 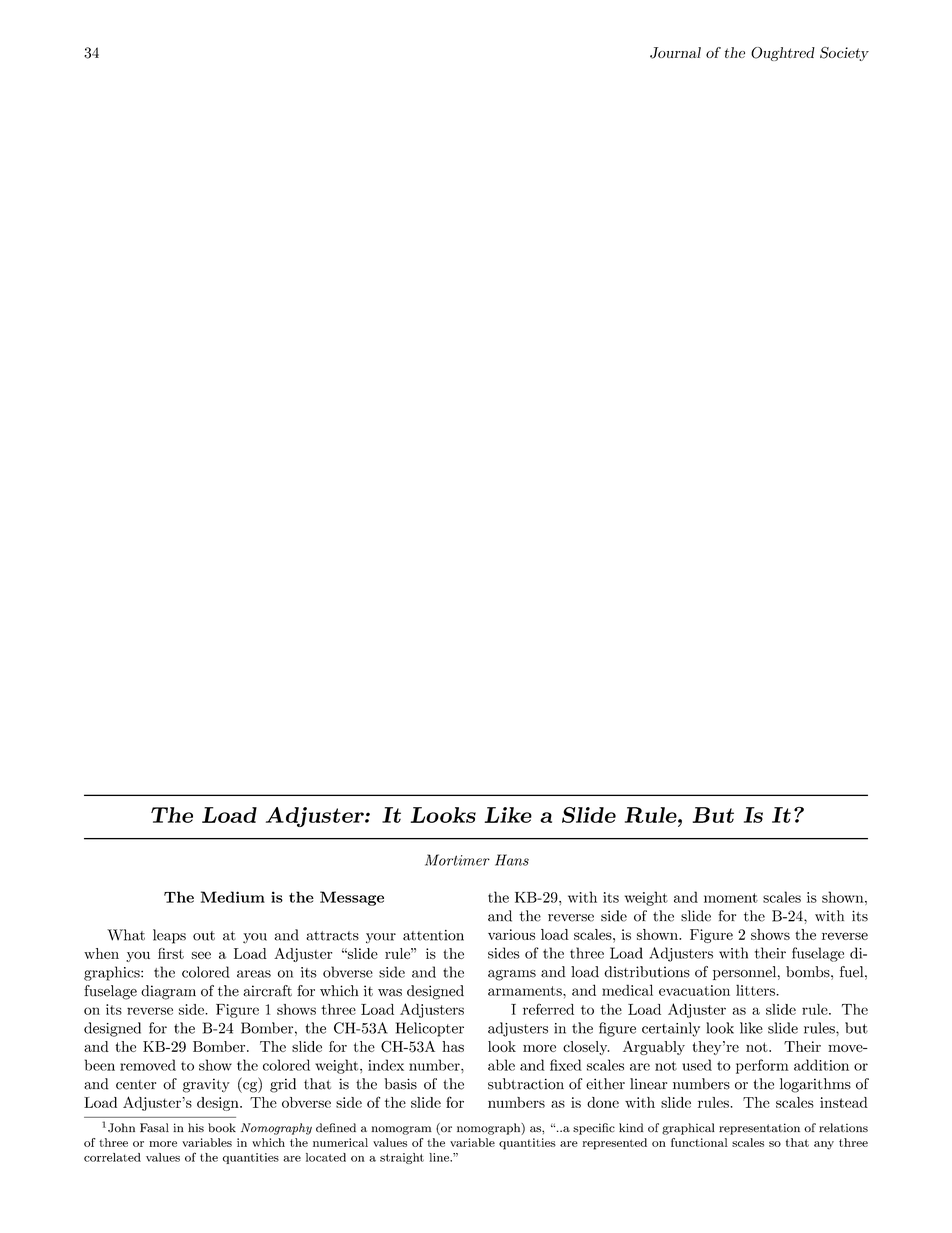 I want to click on attention, so click(x=433, y=935).
